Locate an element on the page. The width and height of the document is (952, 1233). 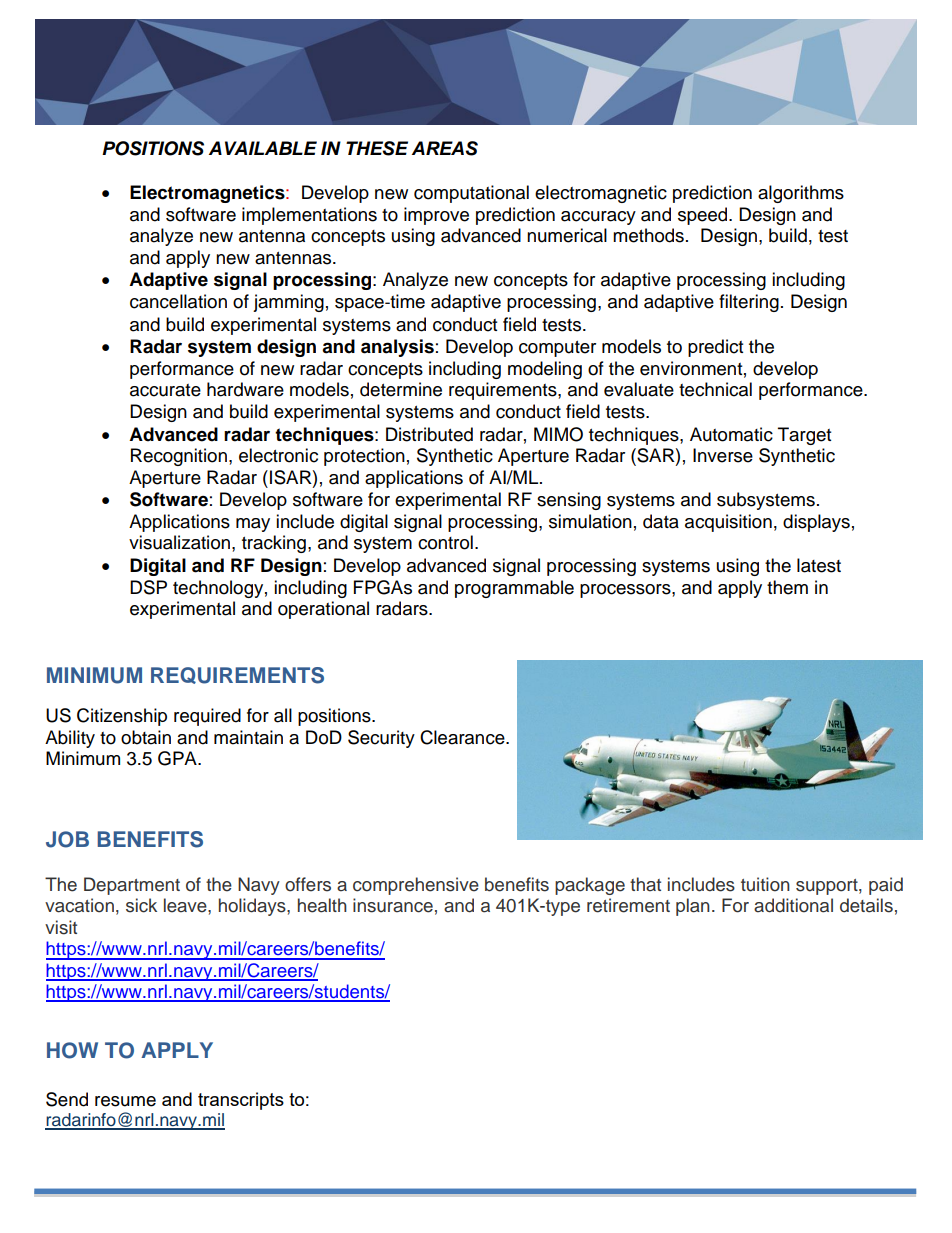
resume is located at coordinates (125, 1101).
